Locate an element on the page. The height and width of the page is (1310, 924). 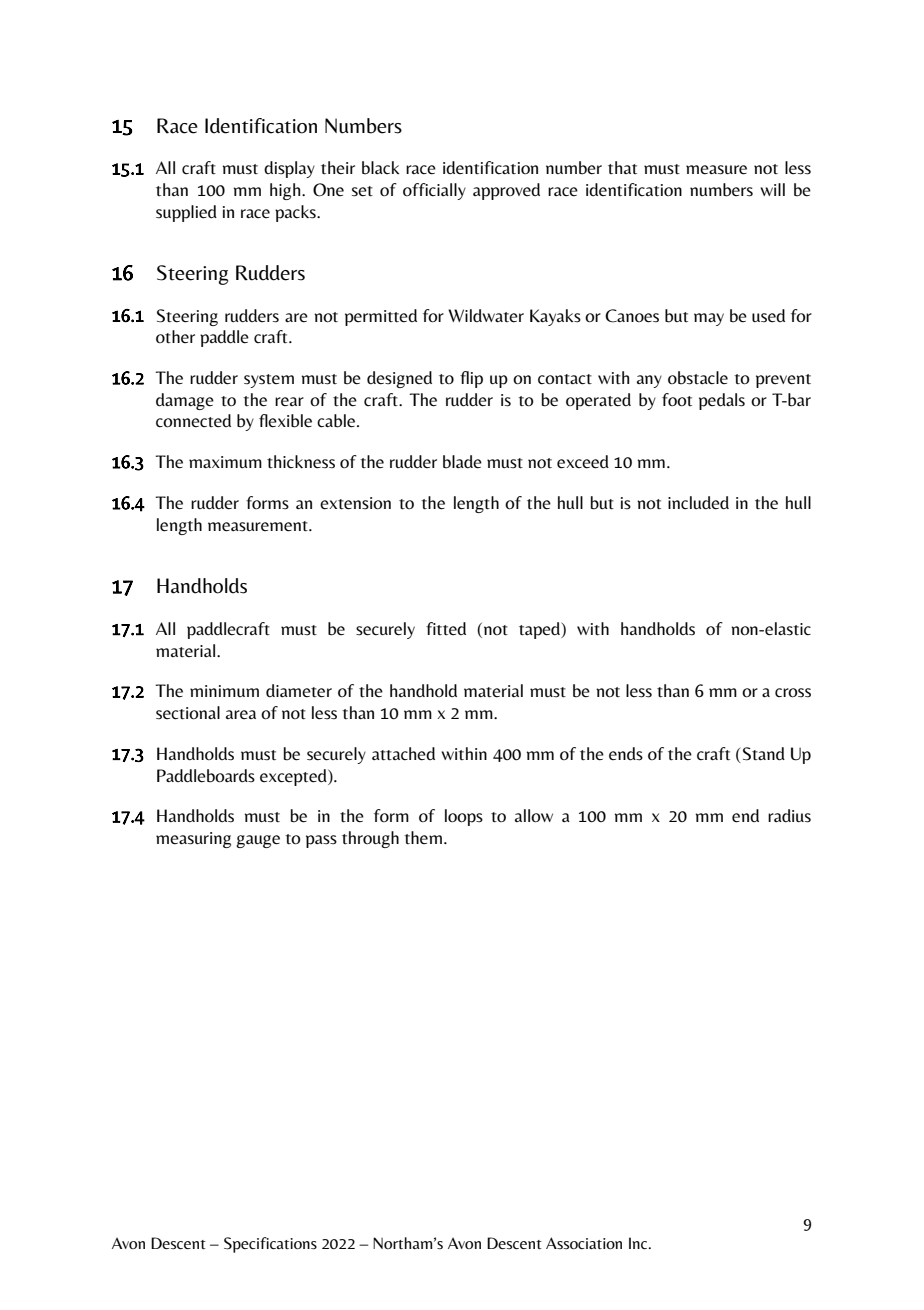
Stand is located at coordinates (764, 754).
